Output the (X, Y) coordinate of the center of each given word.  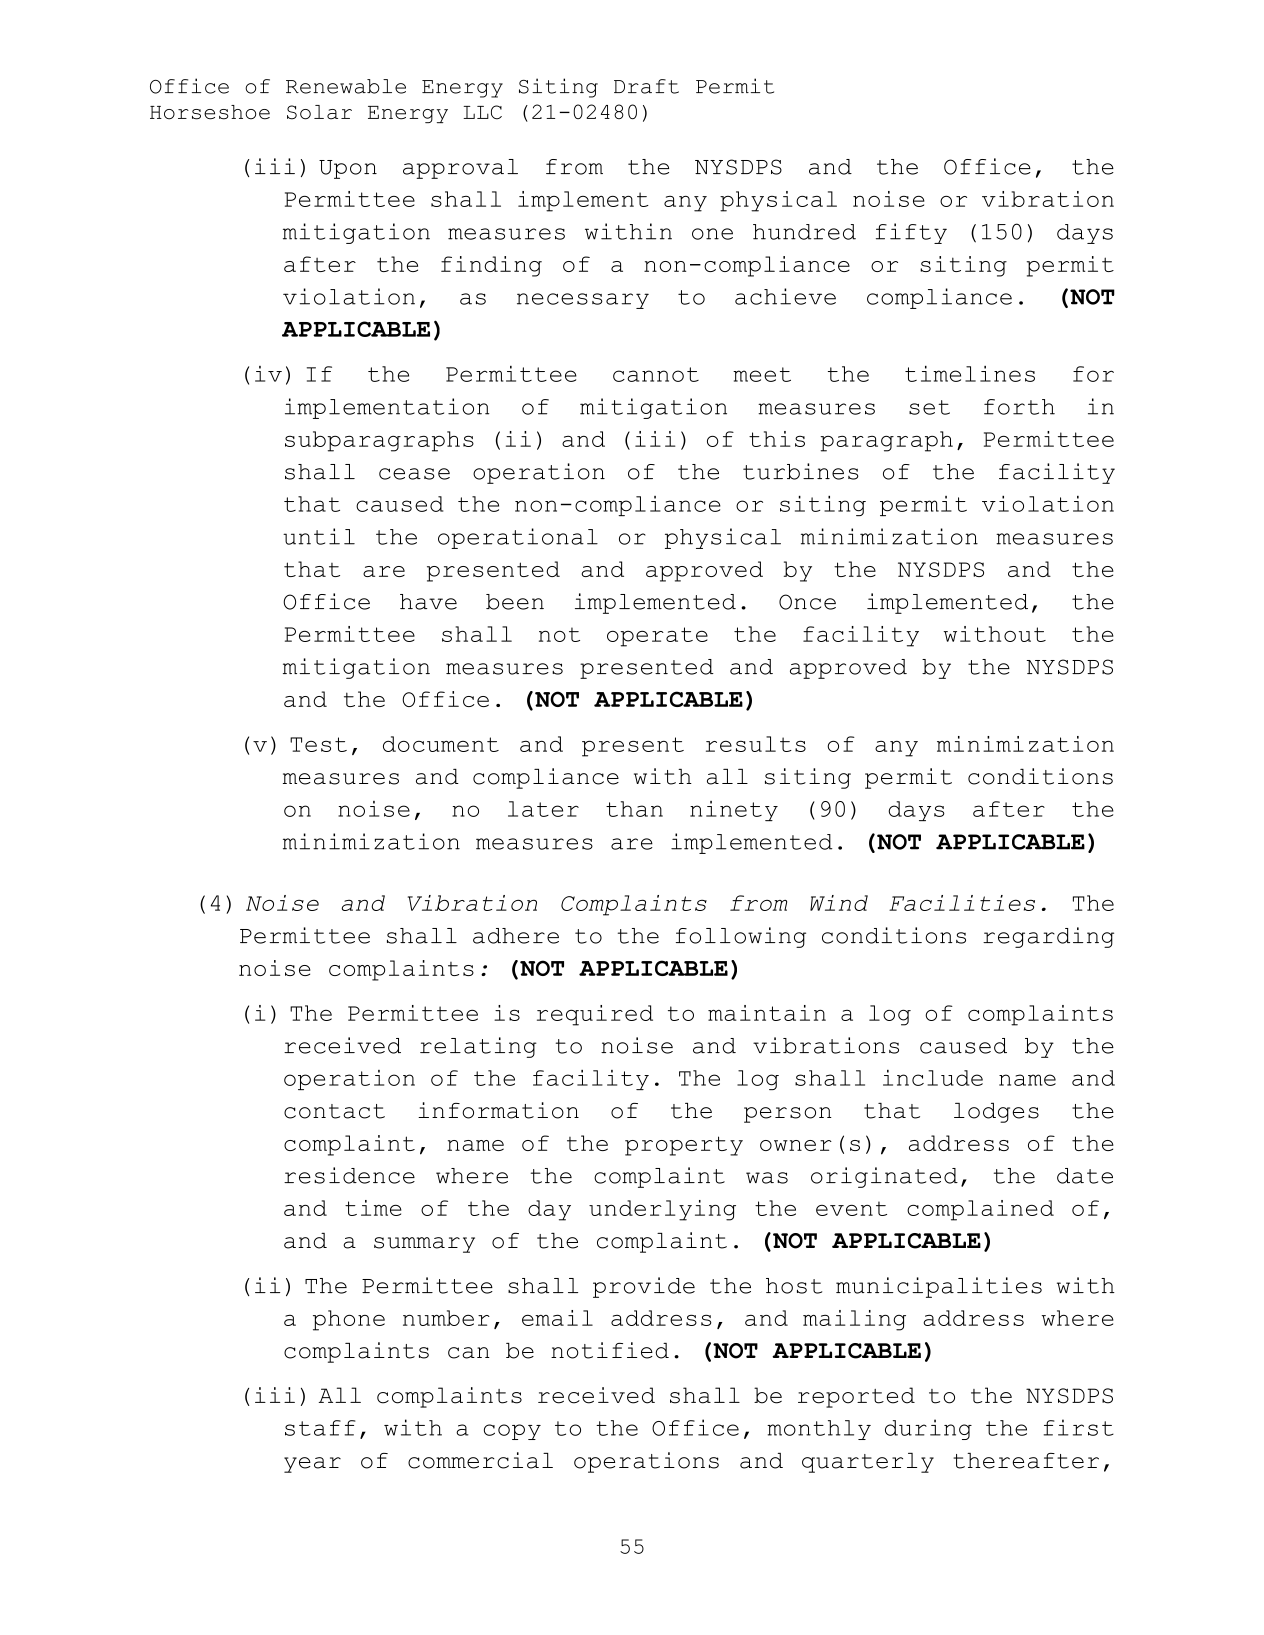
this (777, 439)
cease (414, 474)
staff (320, 1428)
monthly (819, 1430)
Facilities (962, 903)
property (684, 1146)
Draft (646, 86)
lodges (996, 1113)
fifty (911, 233)
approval (460, 169)
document (441, 744)
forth (1019, 407)
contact (334, 1111)
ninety (734, 811)
